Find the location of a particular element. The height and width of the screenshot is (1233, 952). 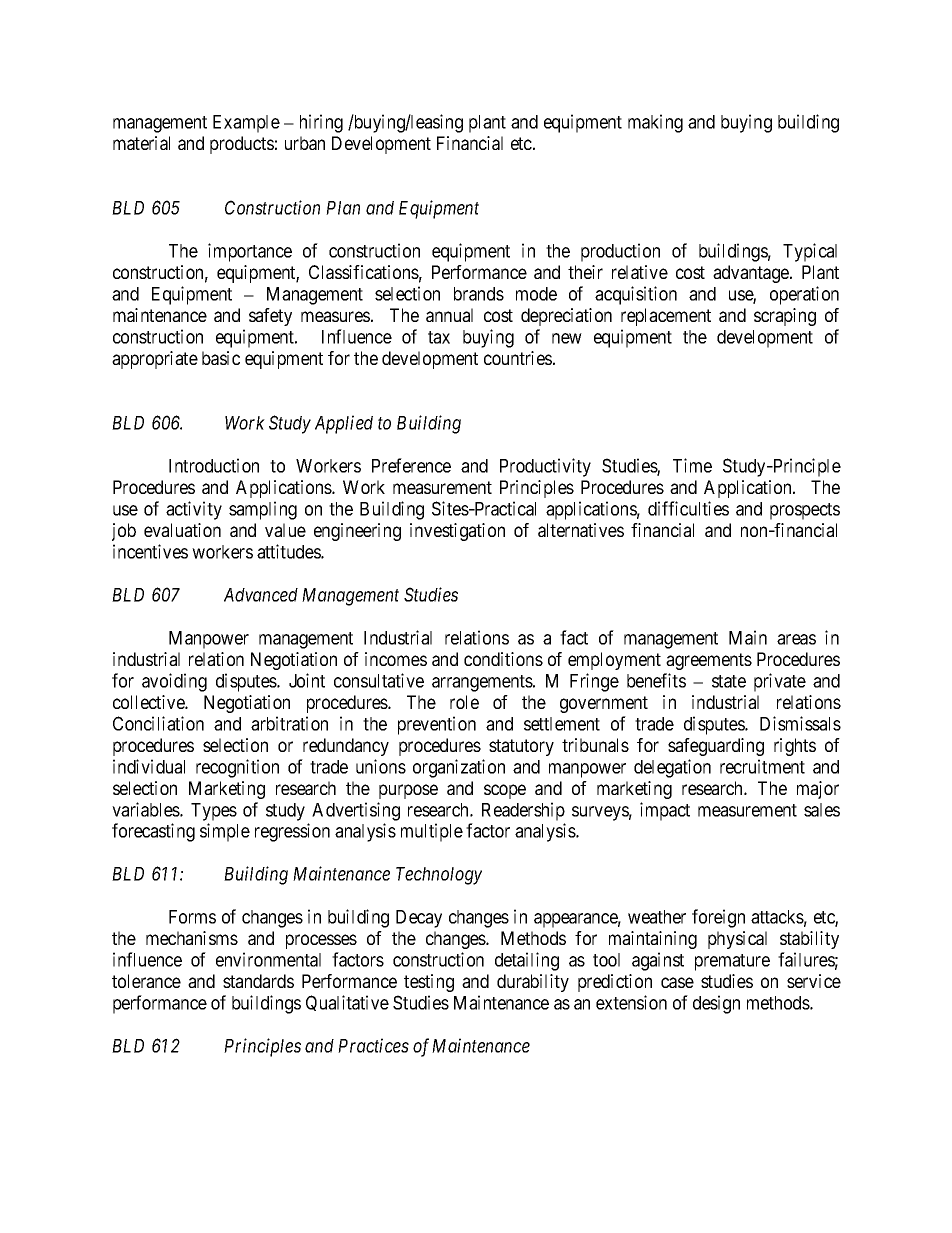

standards is located at coordinates (258, 981).
